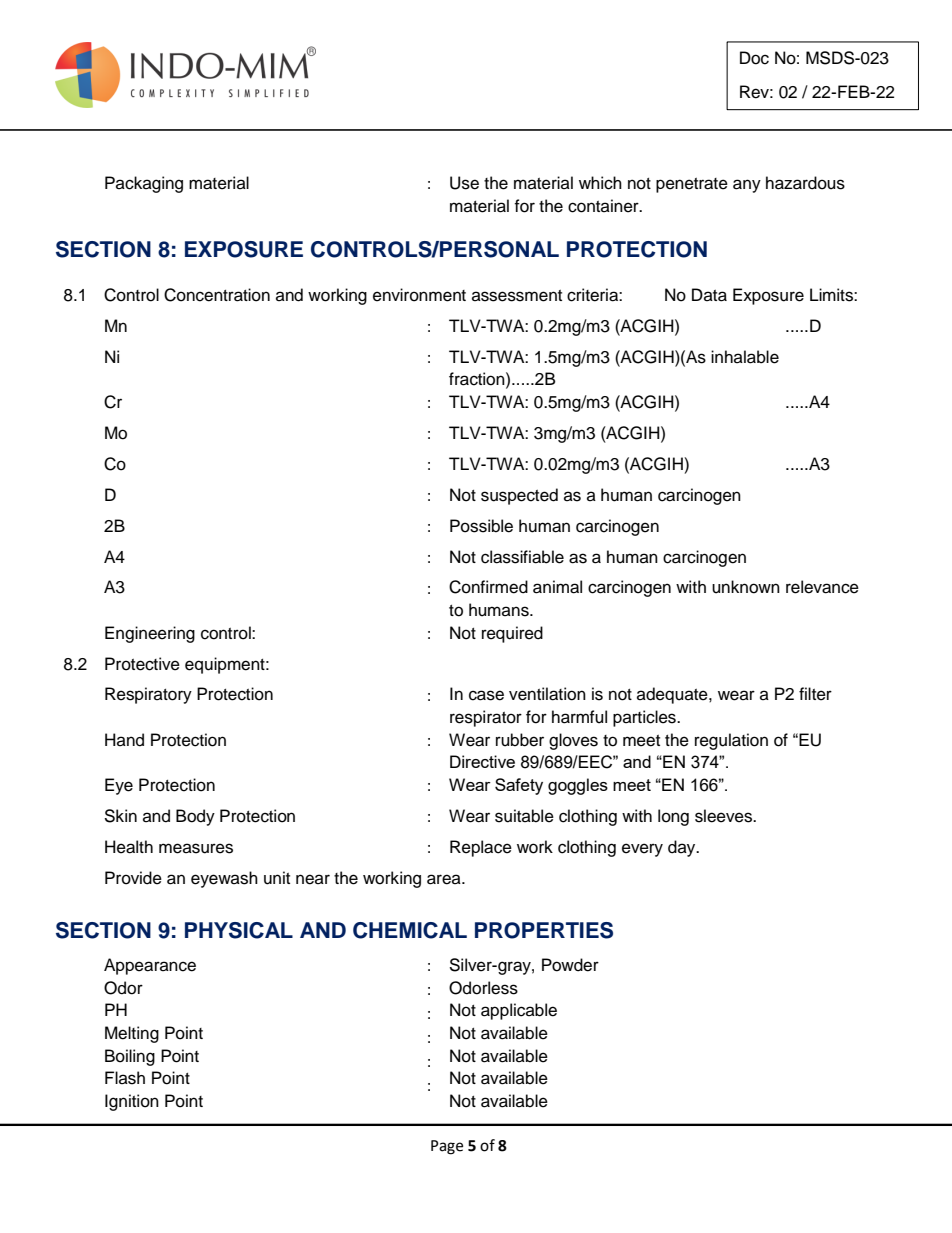 This image has height=1233, width=952. I want to click on Engineering, so click(150, 634).
